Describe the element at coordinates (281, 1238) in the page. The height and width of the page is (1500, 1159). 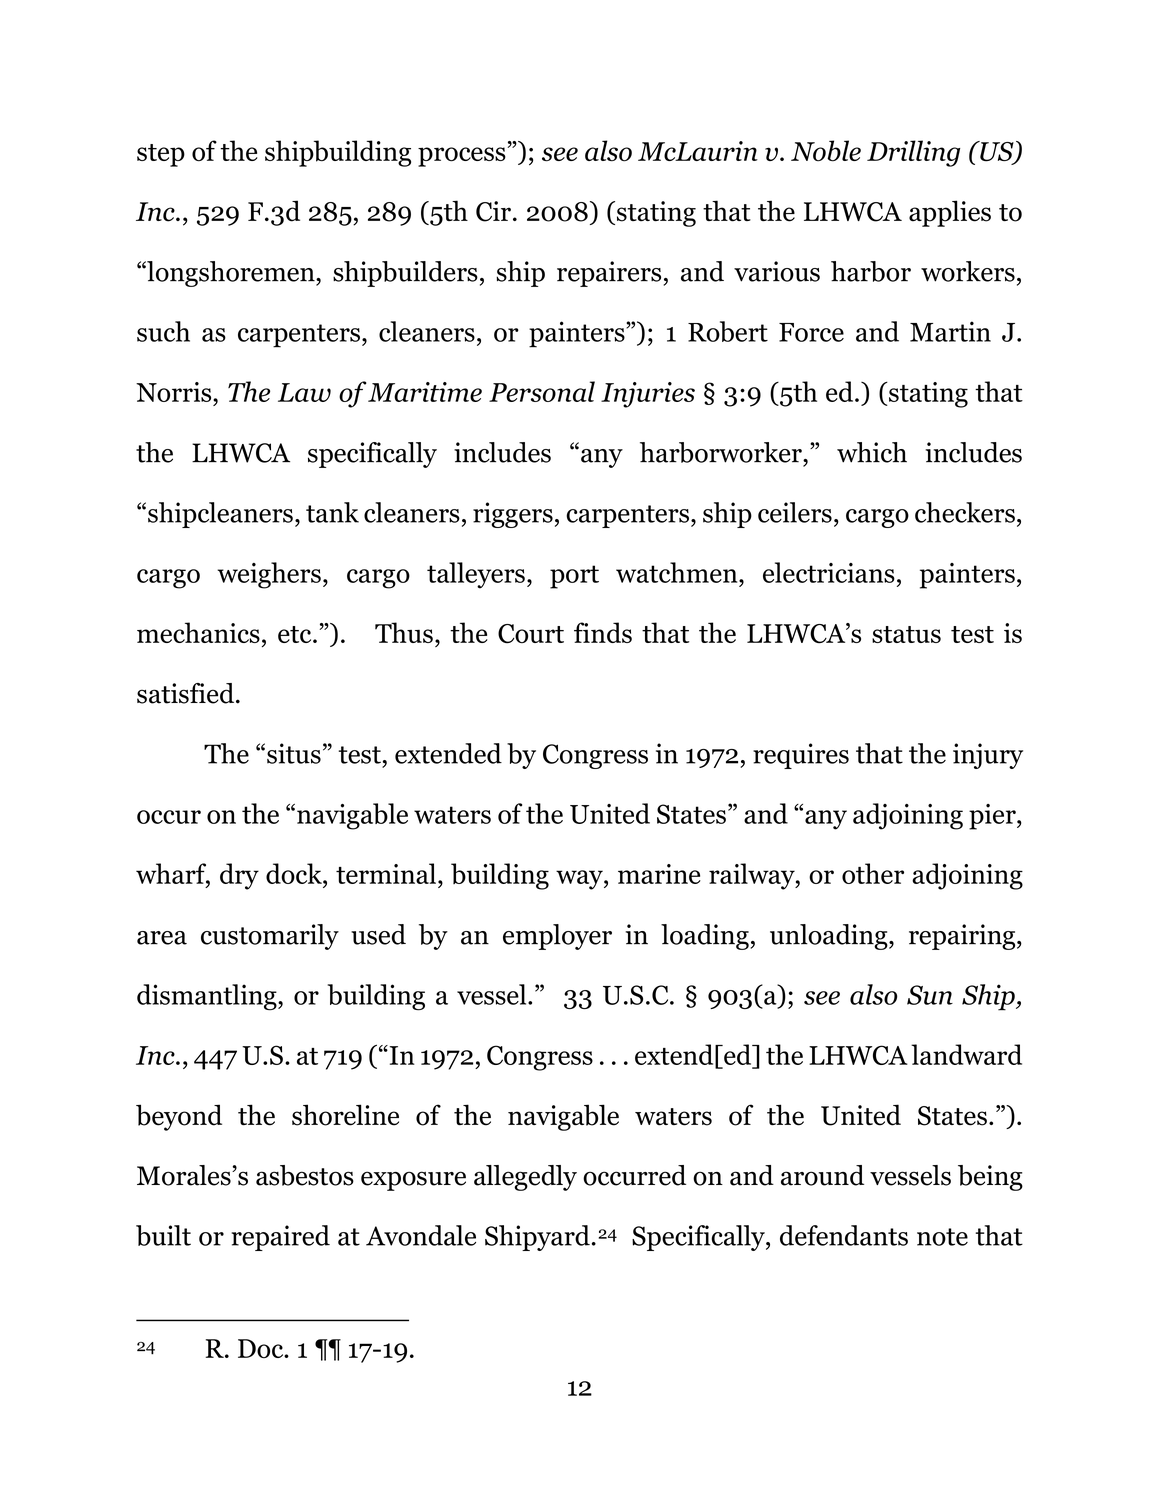
I see `repaired` at that location.
